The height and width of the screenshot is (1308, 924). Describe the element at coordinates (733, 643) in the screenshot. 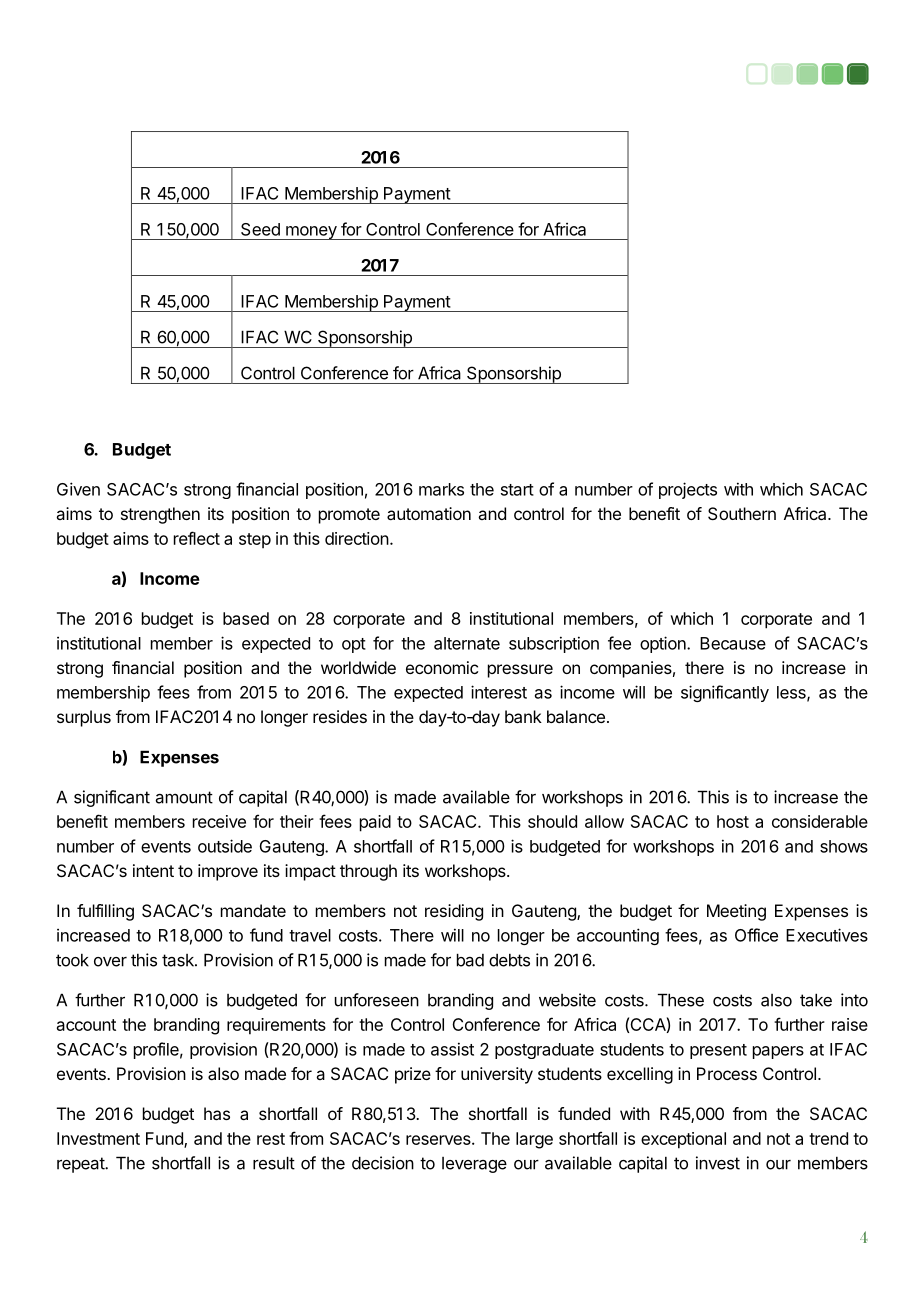

I see `Because` at that location.
